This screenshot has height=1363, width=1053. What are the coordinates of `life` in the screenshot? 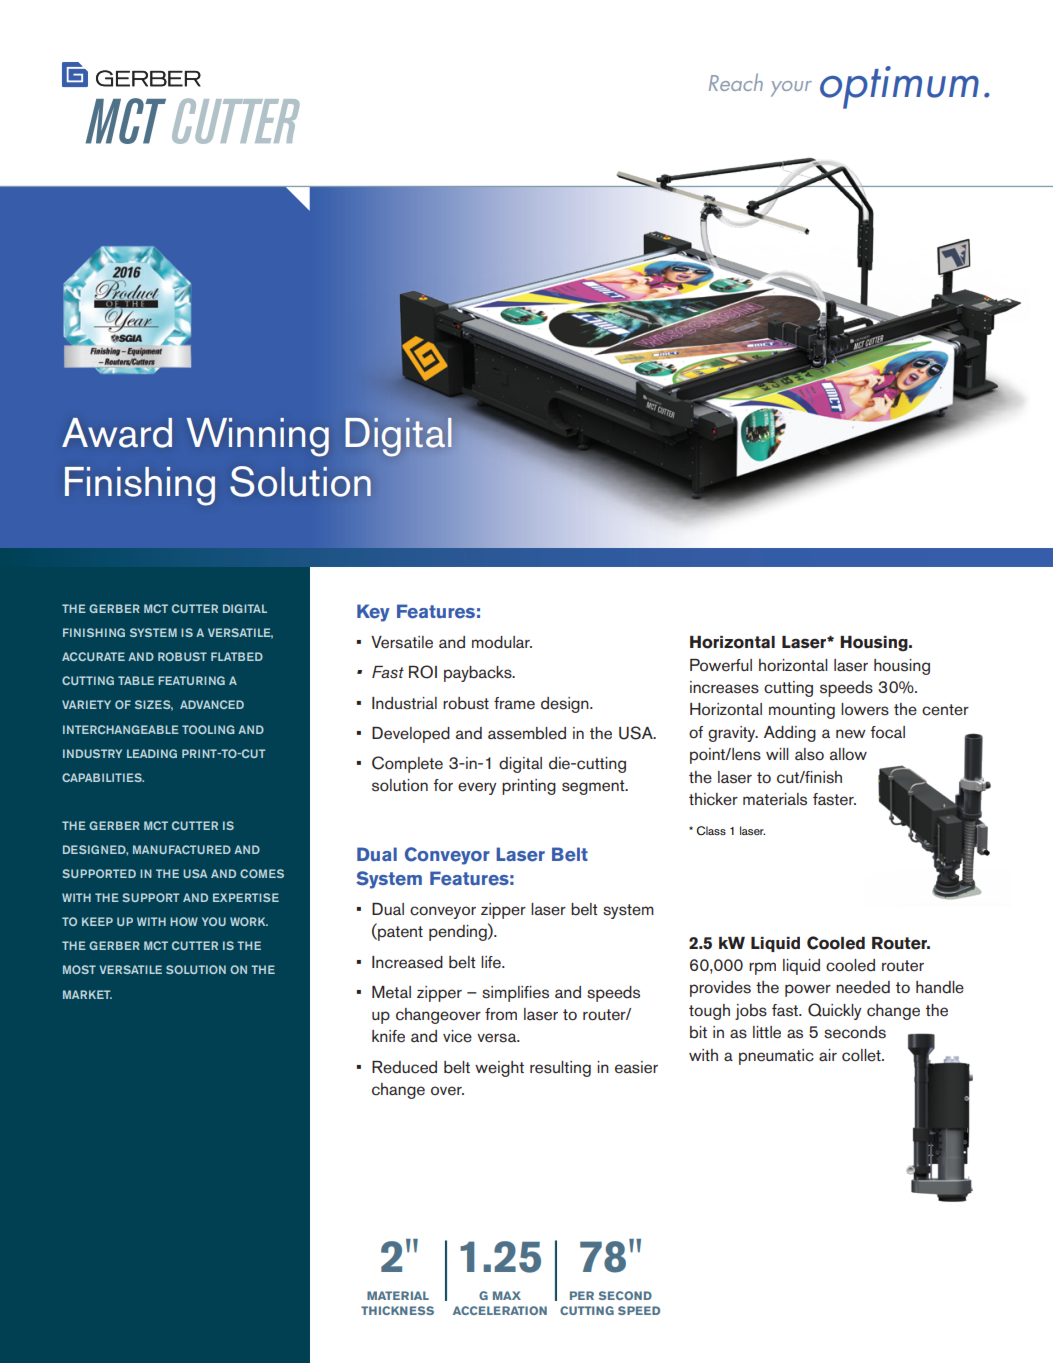 It's located at (492, 962).
